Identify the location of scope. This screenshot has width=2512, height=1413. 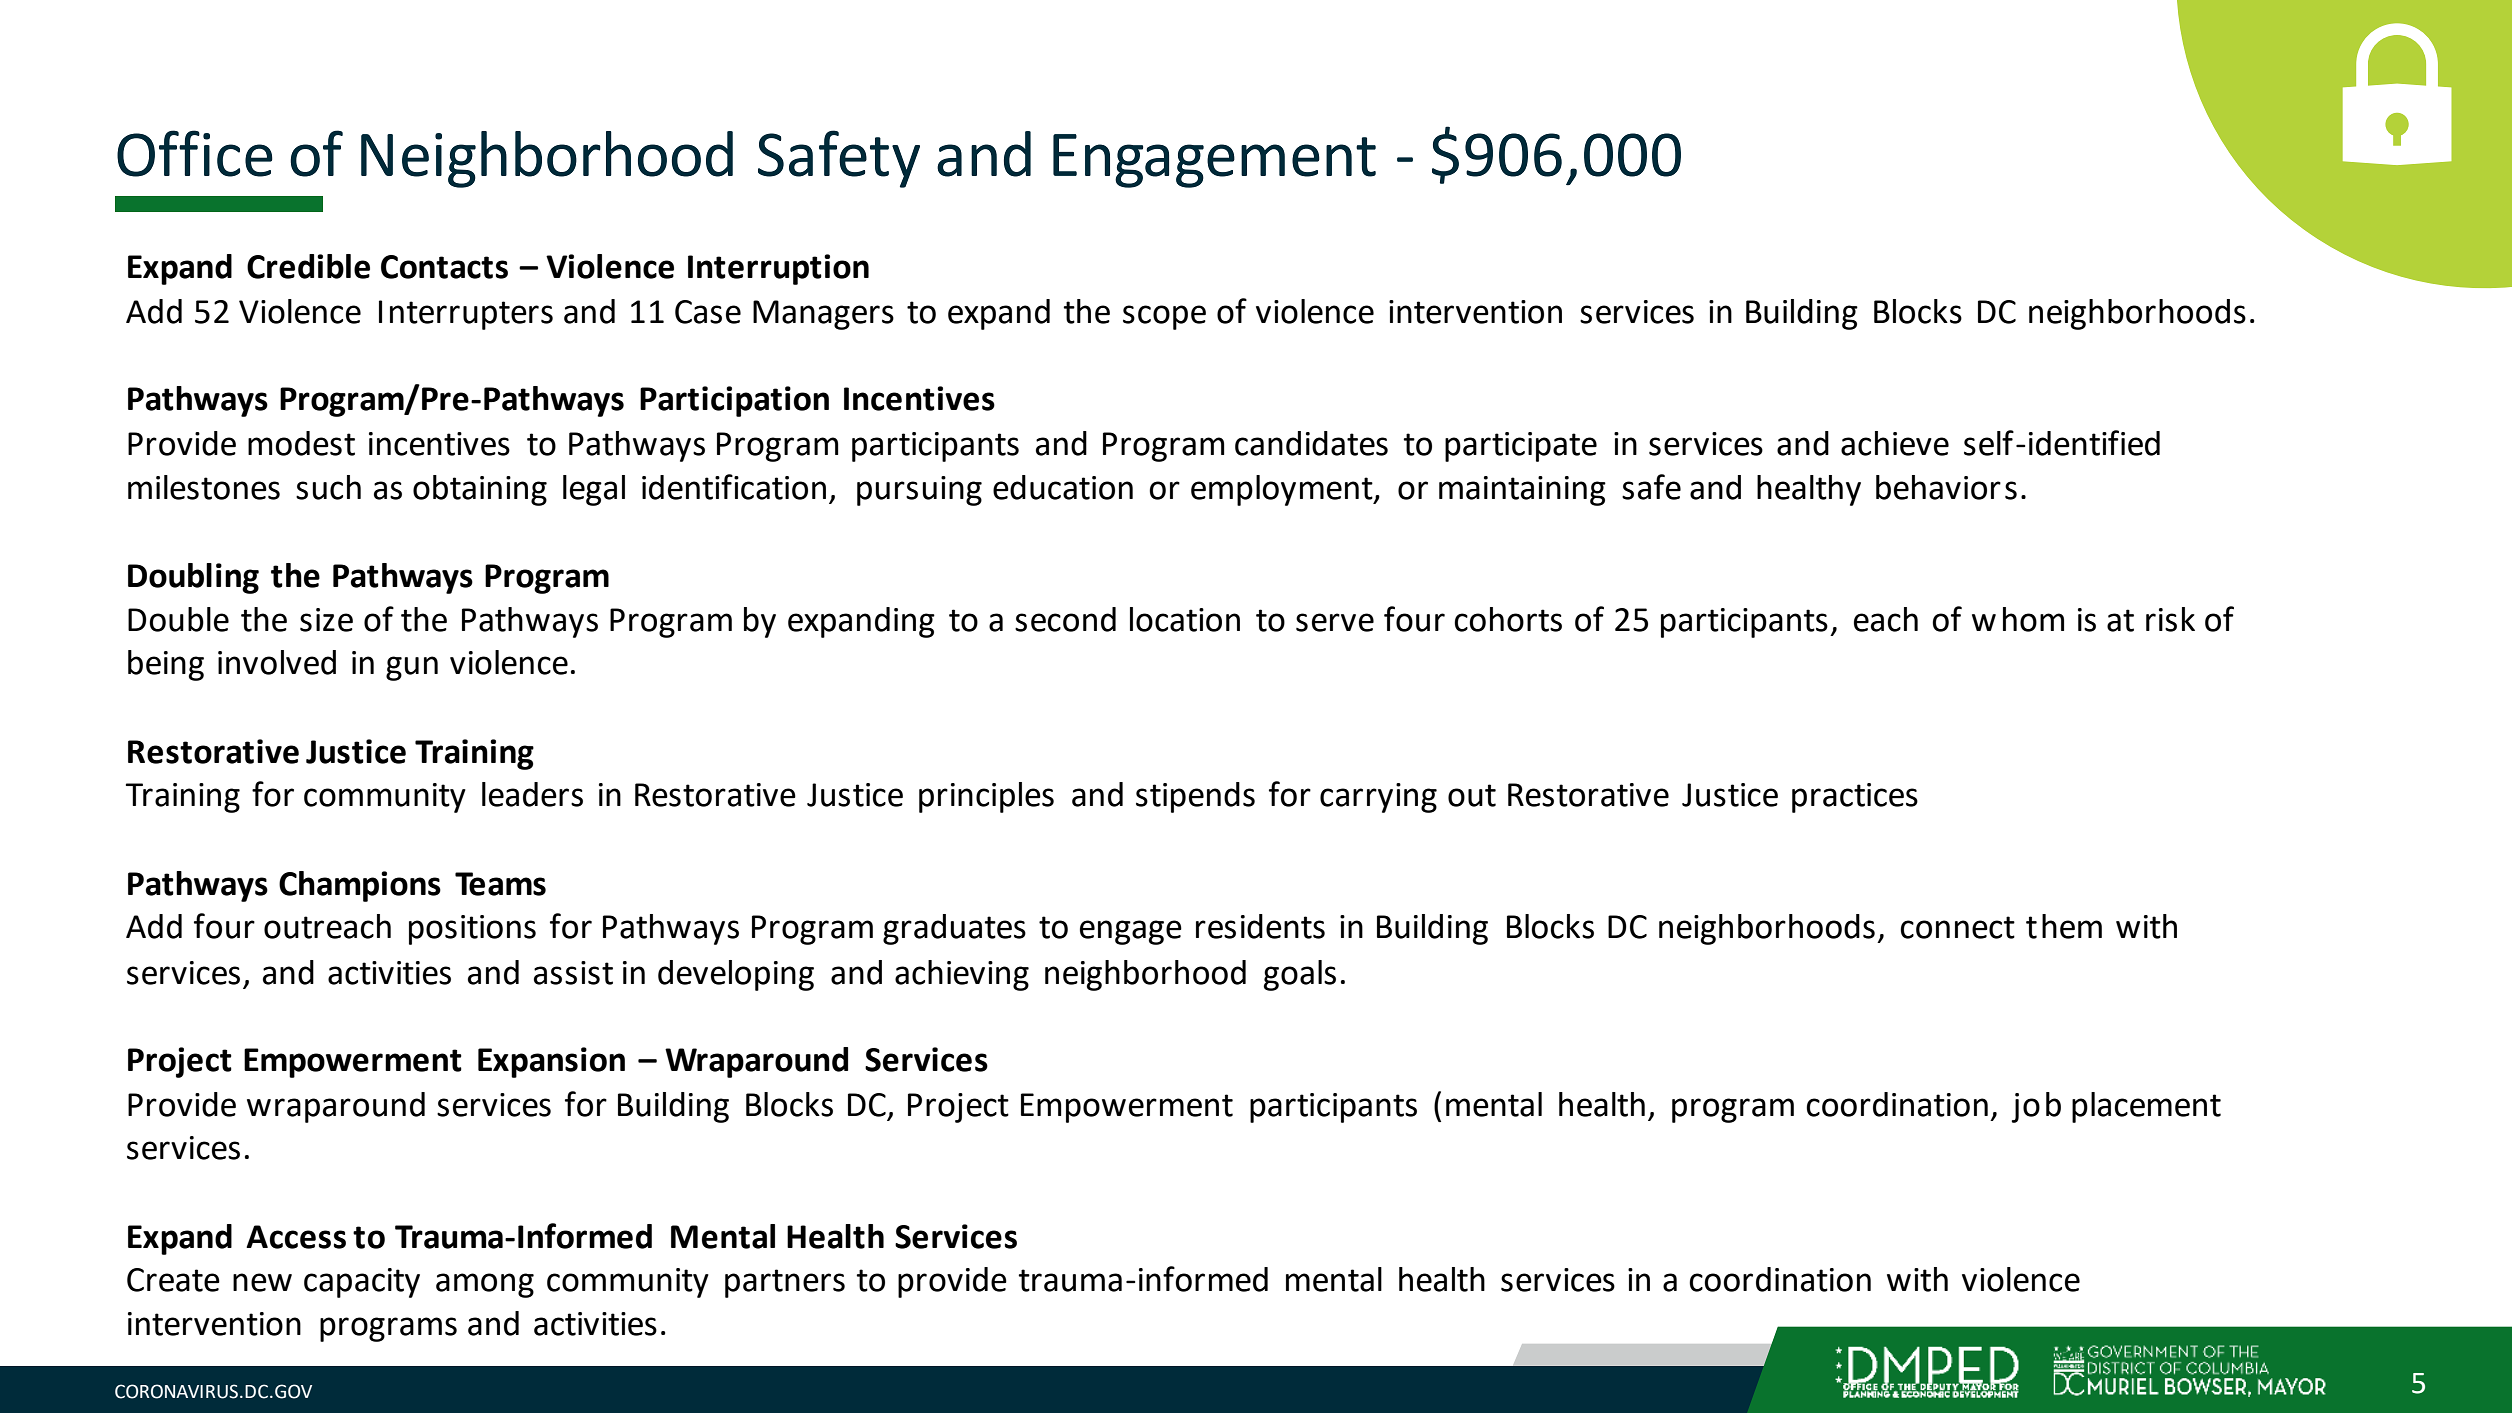
(1164, 317).
